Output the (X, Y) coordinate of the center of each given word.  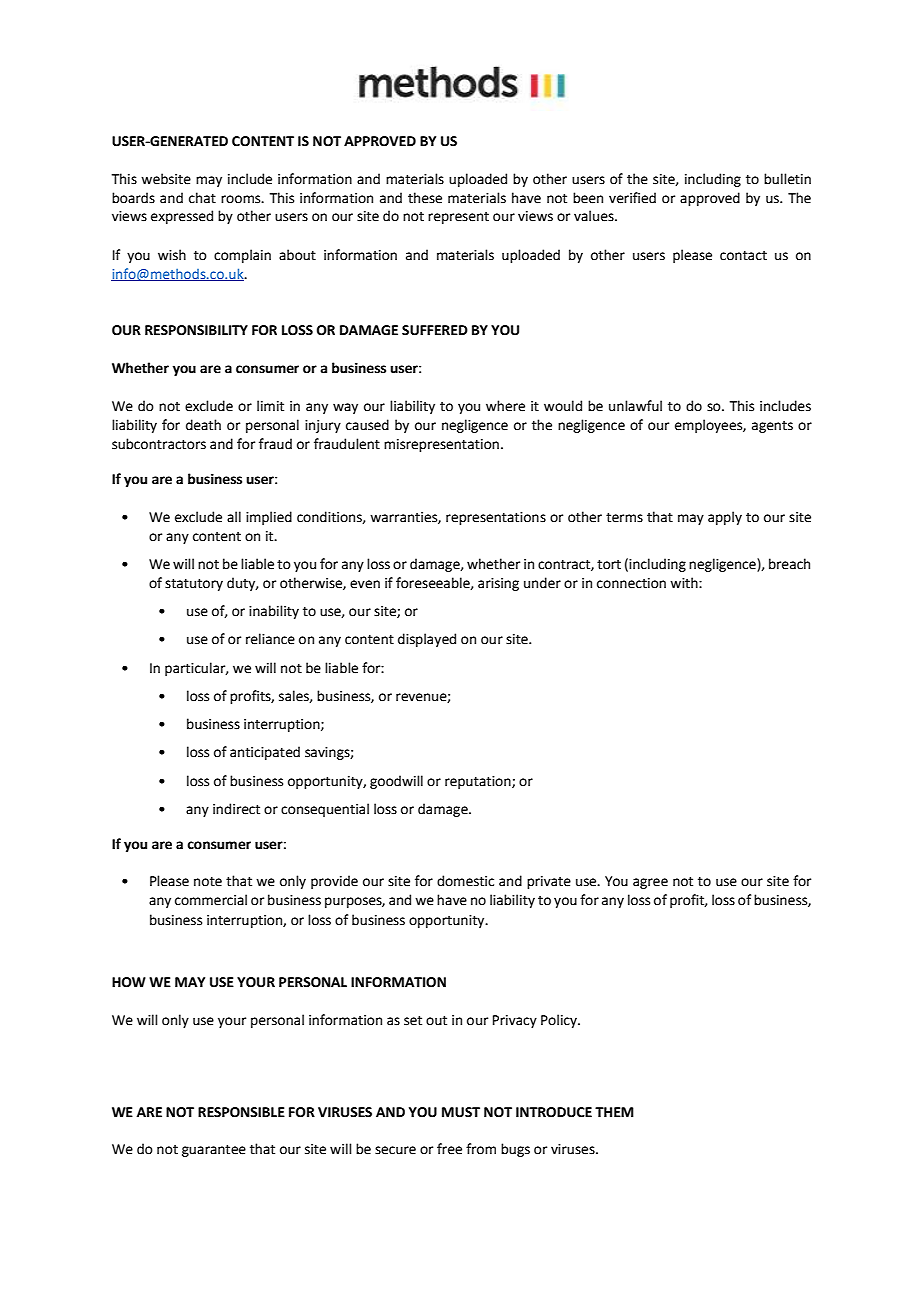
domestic (465, 881)
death (203, 425)
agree (650, 883)
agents (772, 427)
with (685, 583)
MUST (461, 1112)
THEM (614, 1112)
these (425, 198)
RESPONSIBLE (241, 1112)
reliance (270, 639)
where (505, 406)
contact (743, 256)
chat (202, 198)
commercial (211, 900)
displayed (427, 640)
